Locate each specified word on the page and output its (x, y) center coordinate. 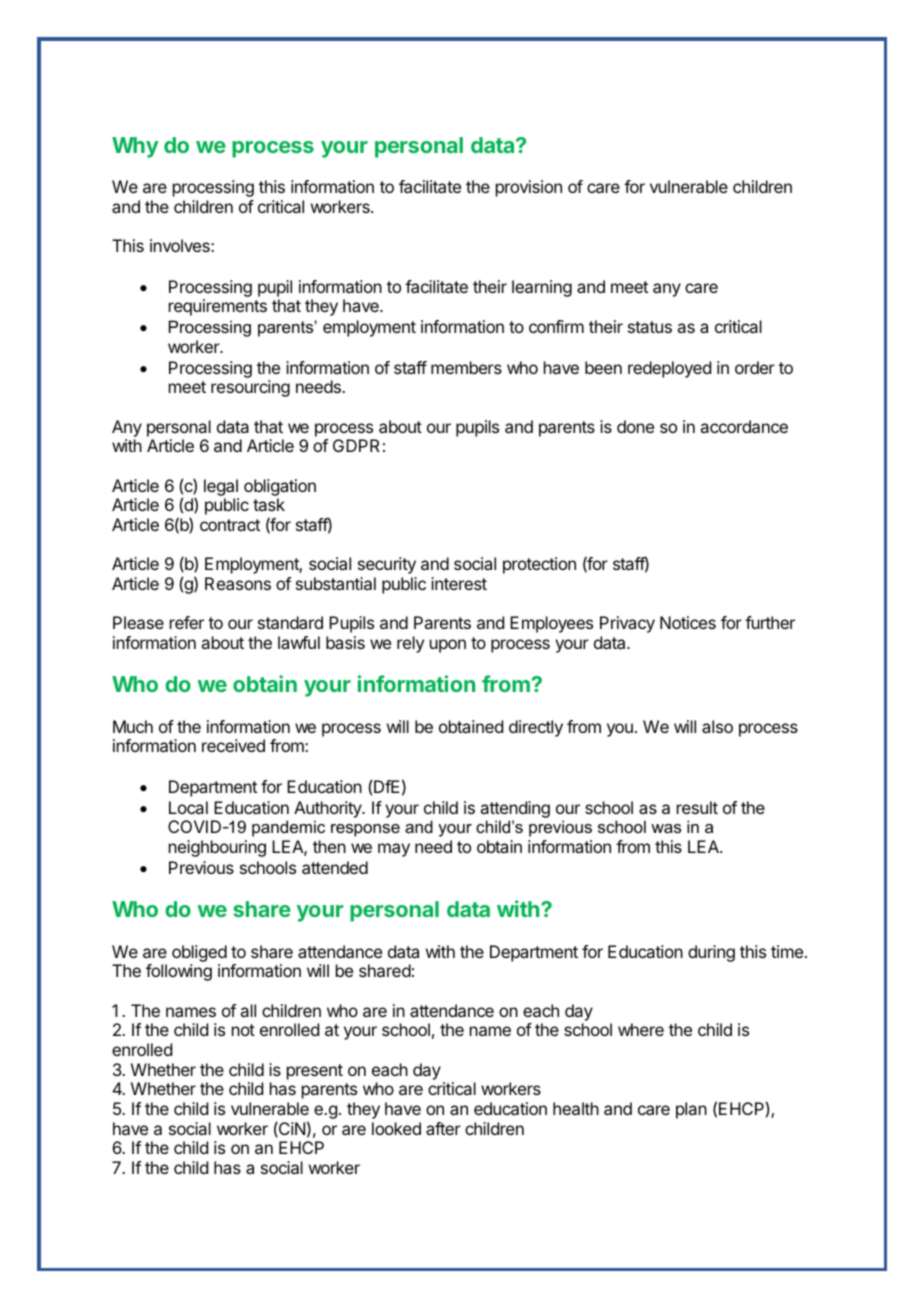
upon (448, 646)
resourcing (250, 388)
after (443, 1128)
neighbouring (217, 848)
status (650, 327)
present (315, 1072)
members (466, 367)
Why (135, 147)
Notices (688, 622)
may (394, 850)
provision (529, 188)
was (666, 828)
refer (187, 622)
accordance (744, 426)
